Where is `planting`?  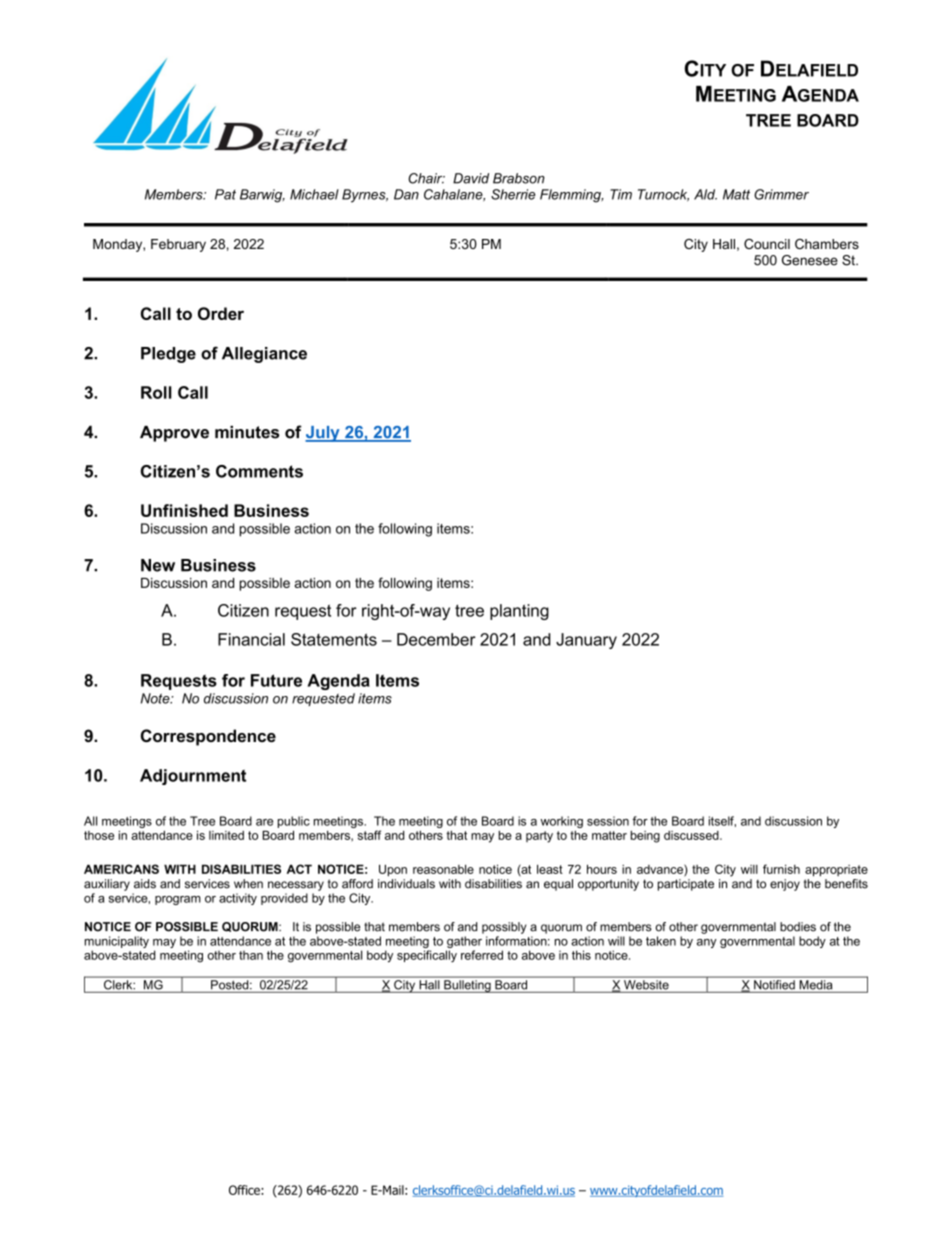
planting is located at coordinates (519, 612).
